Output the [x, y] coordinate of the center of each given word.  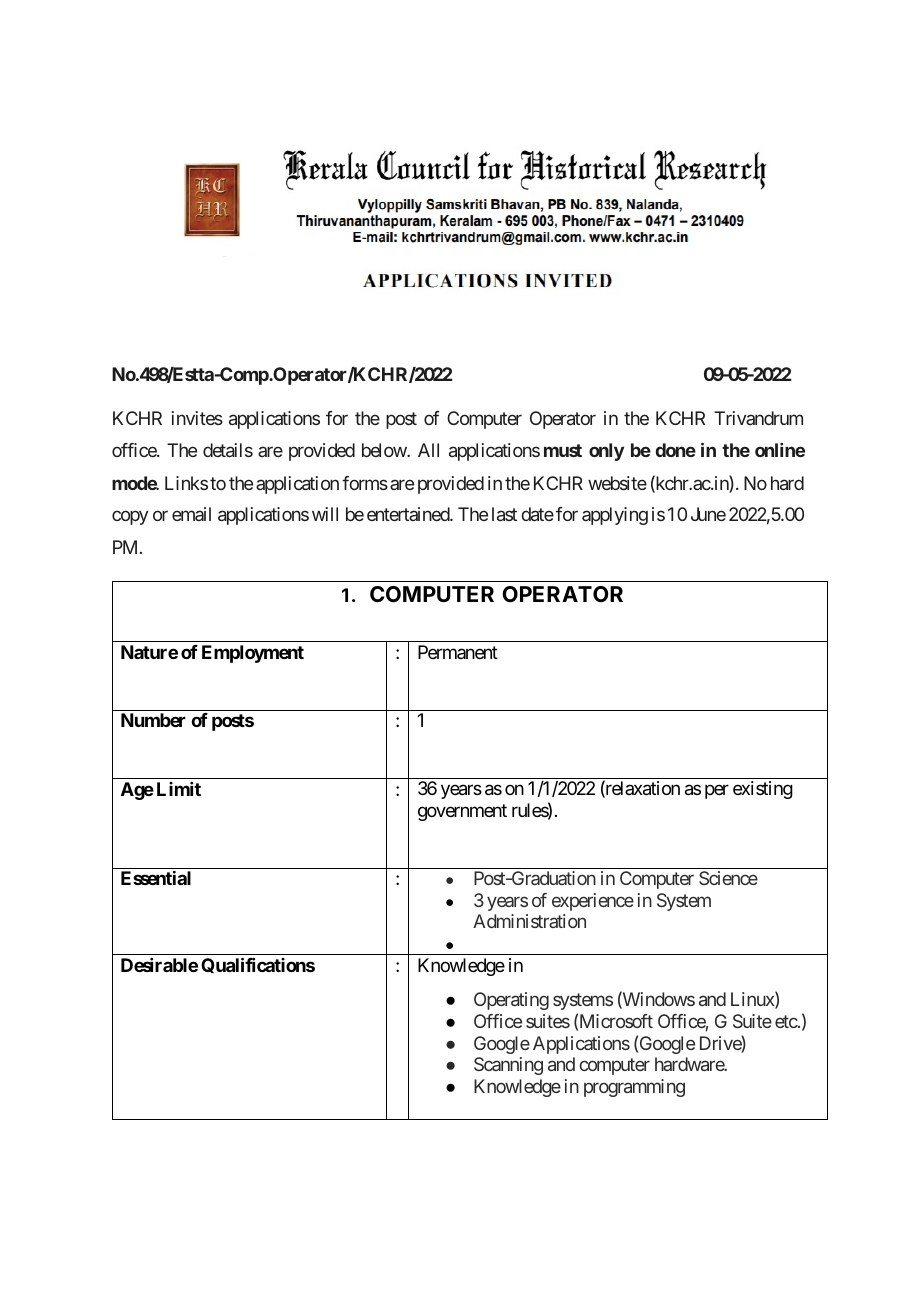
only [606, 452]
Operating [511, 1001]
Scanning [508, 1066]
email [191, 514]
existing [763, 790]
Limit [179, 789]
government [462, 812]
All [428, 450]
